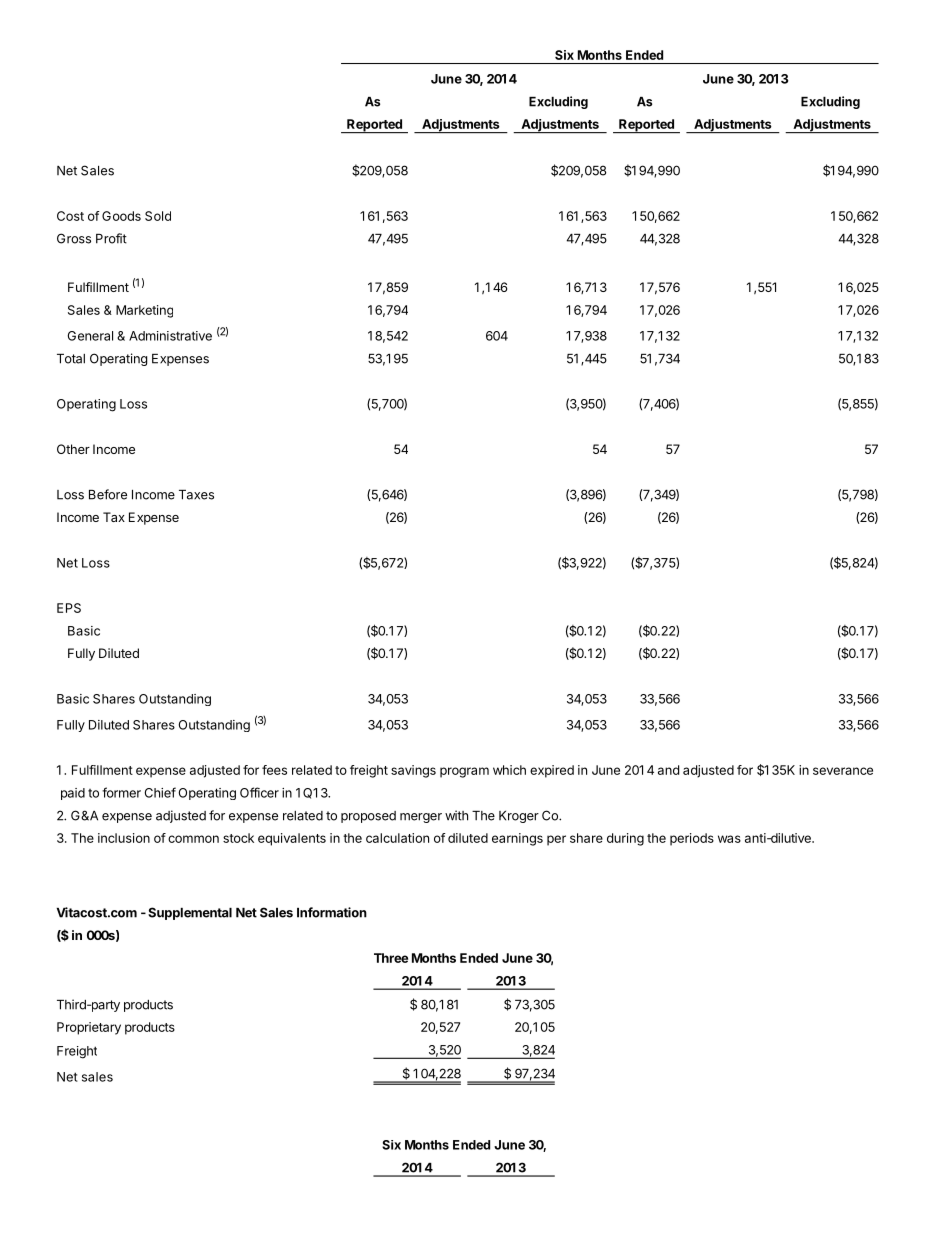  I want to click on was, so click(729, 839).
